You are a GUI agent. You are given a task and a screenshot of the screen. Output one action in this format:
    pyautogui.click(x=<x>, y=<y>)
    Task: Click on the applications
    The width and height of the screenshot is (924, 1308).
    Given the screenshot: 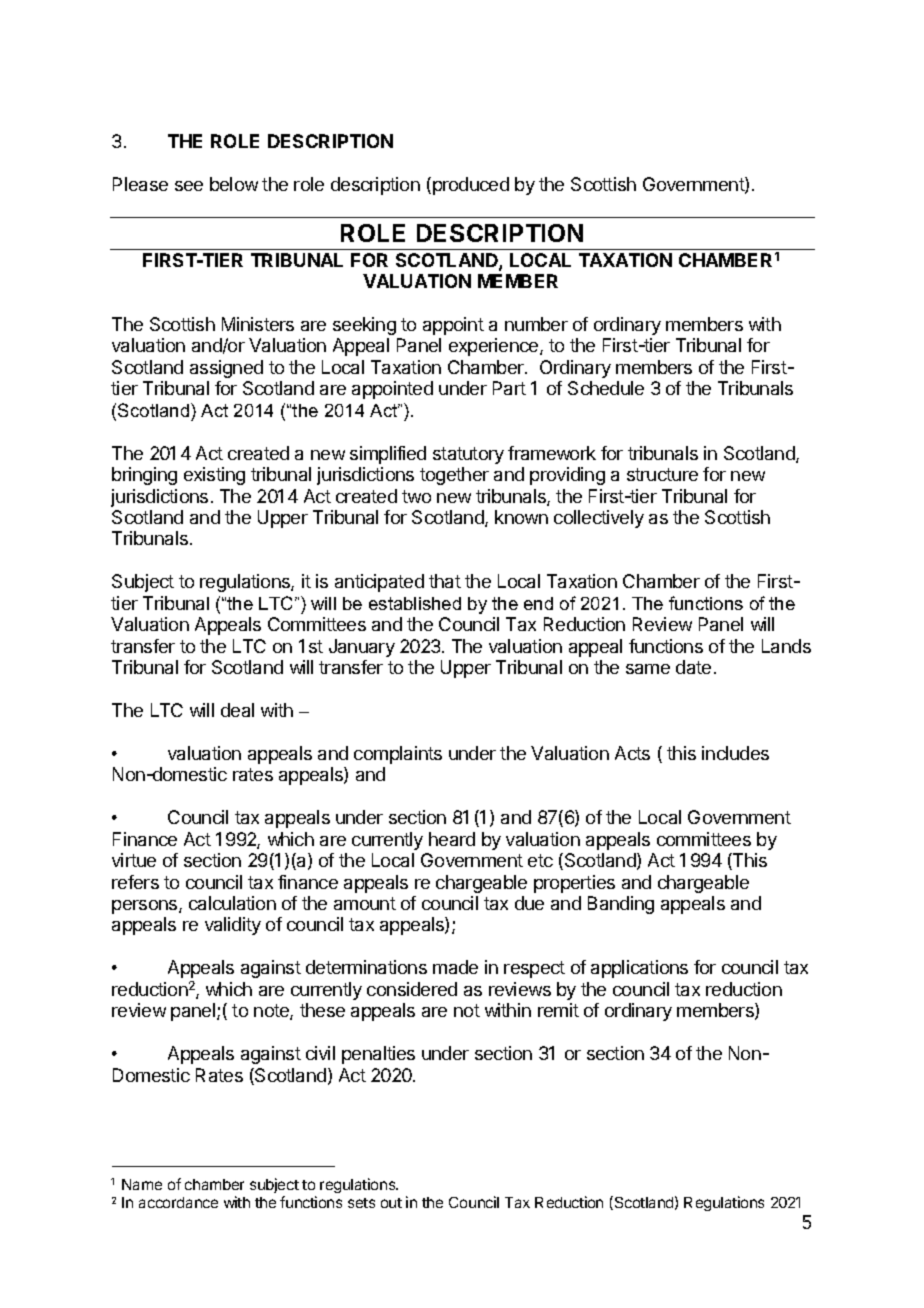 What is the action you would take?
    pyautogui.click(x=639, y=969)
